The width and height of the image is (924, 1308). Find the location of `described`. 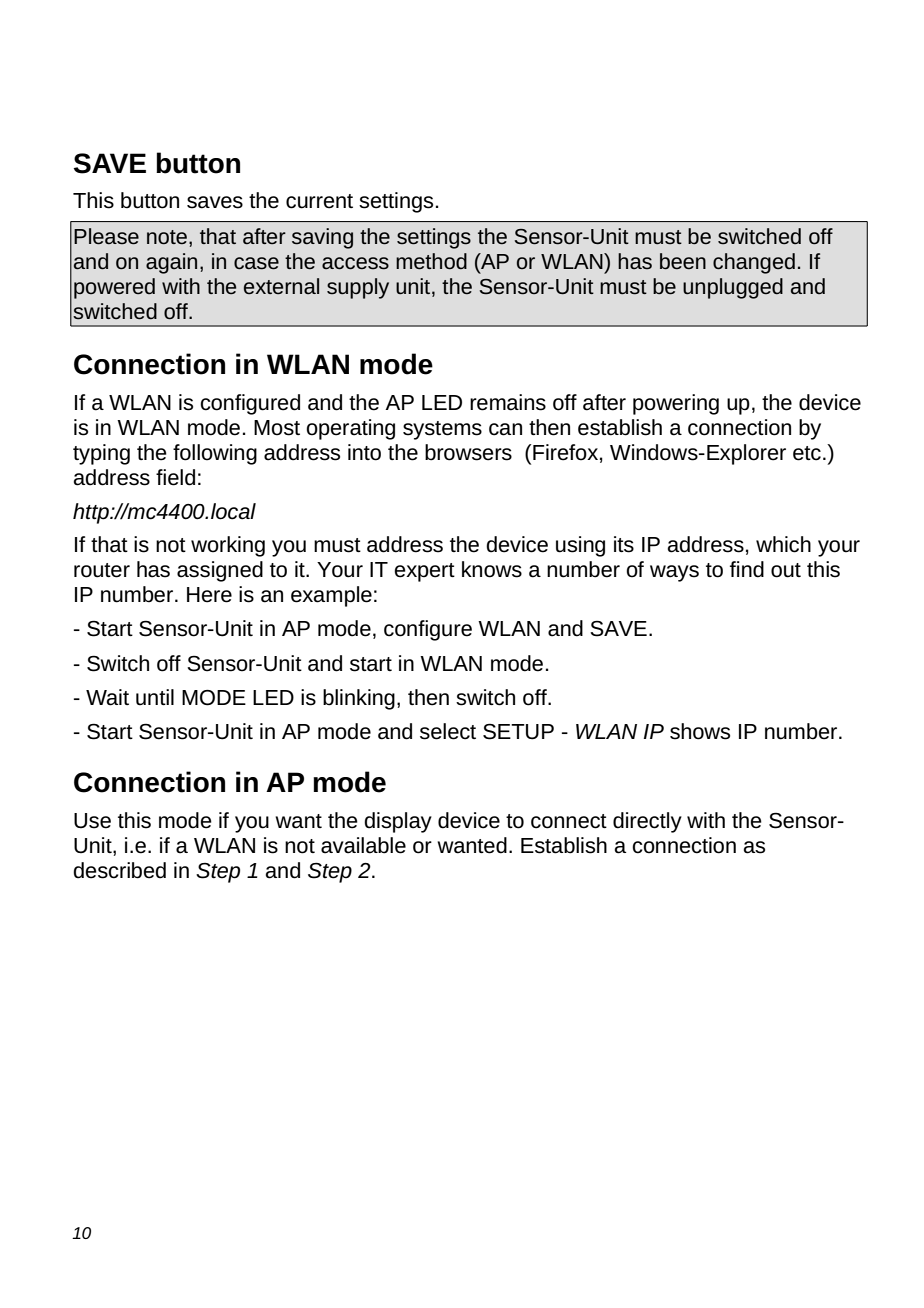

described is located at coordinates (119, 870).
